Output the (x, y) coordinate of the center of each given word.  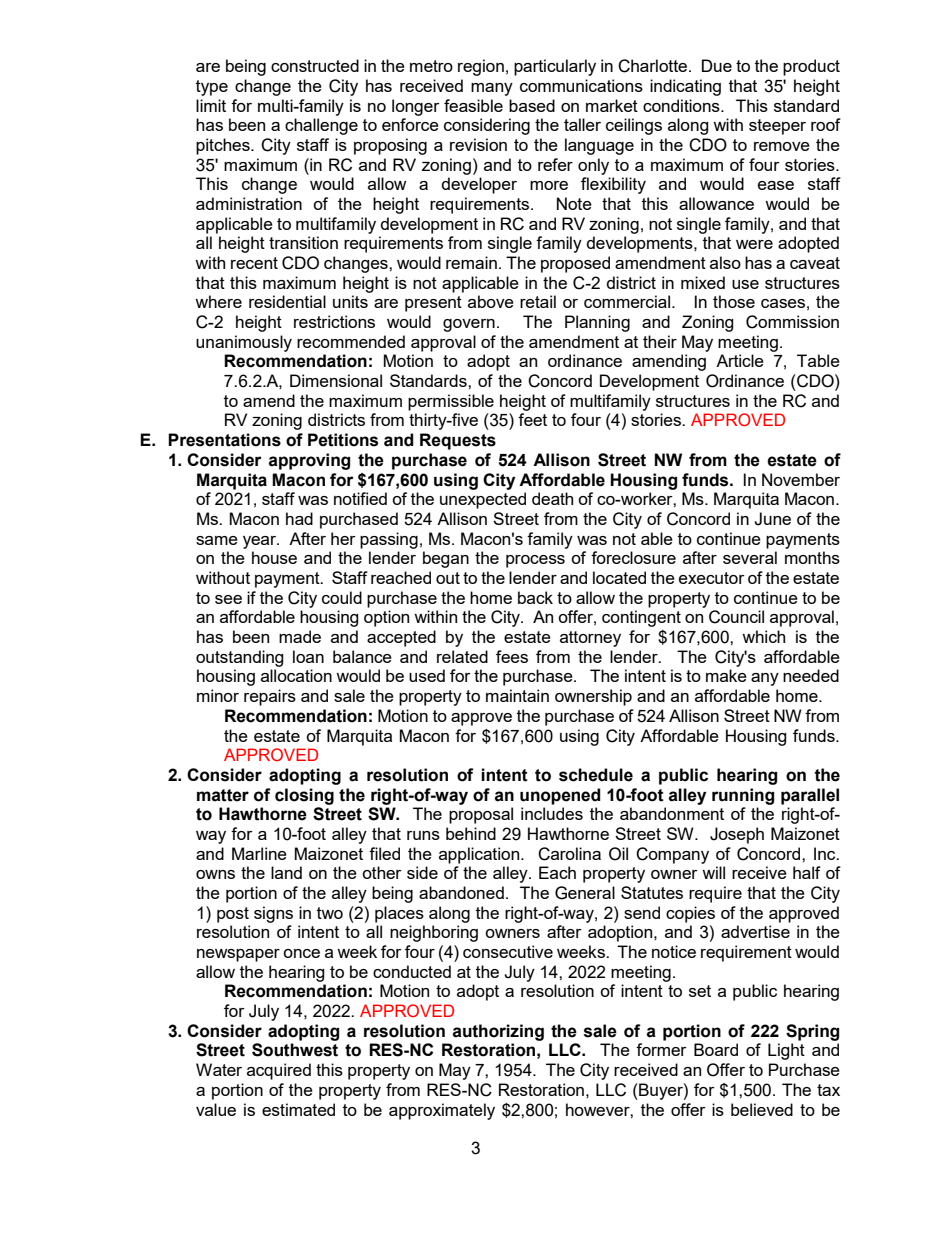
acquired (279, 1071)
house (274, 557)
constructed (315, 65)
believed (762, 1109)
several (750, 557)
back (535, 597)
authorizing (498, 1032)
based (532, 105)
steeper (777, 127)
